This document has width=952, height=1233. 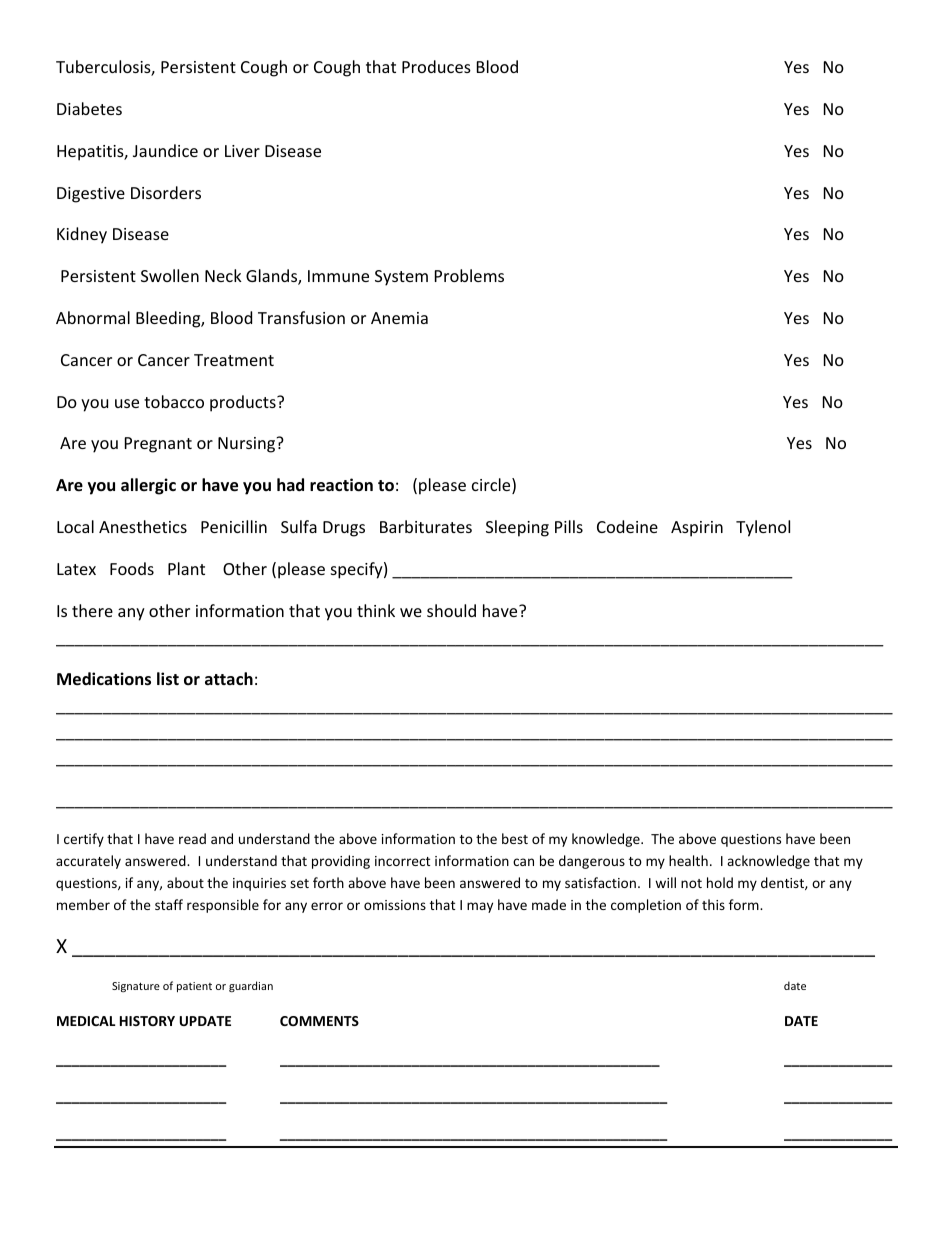 What do you see at coordinates (143, 526) in the document?
I see `Anesthetics` at bounding box center [143, 526].
